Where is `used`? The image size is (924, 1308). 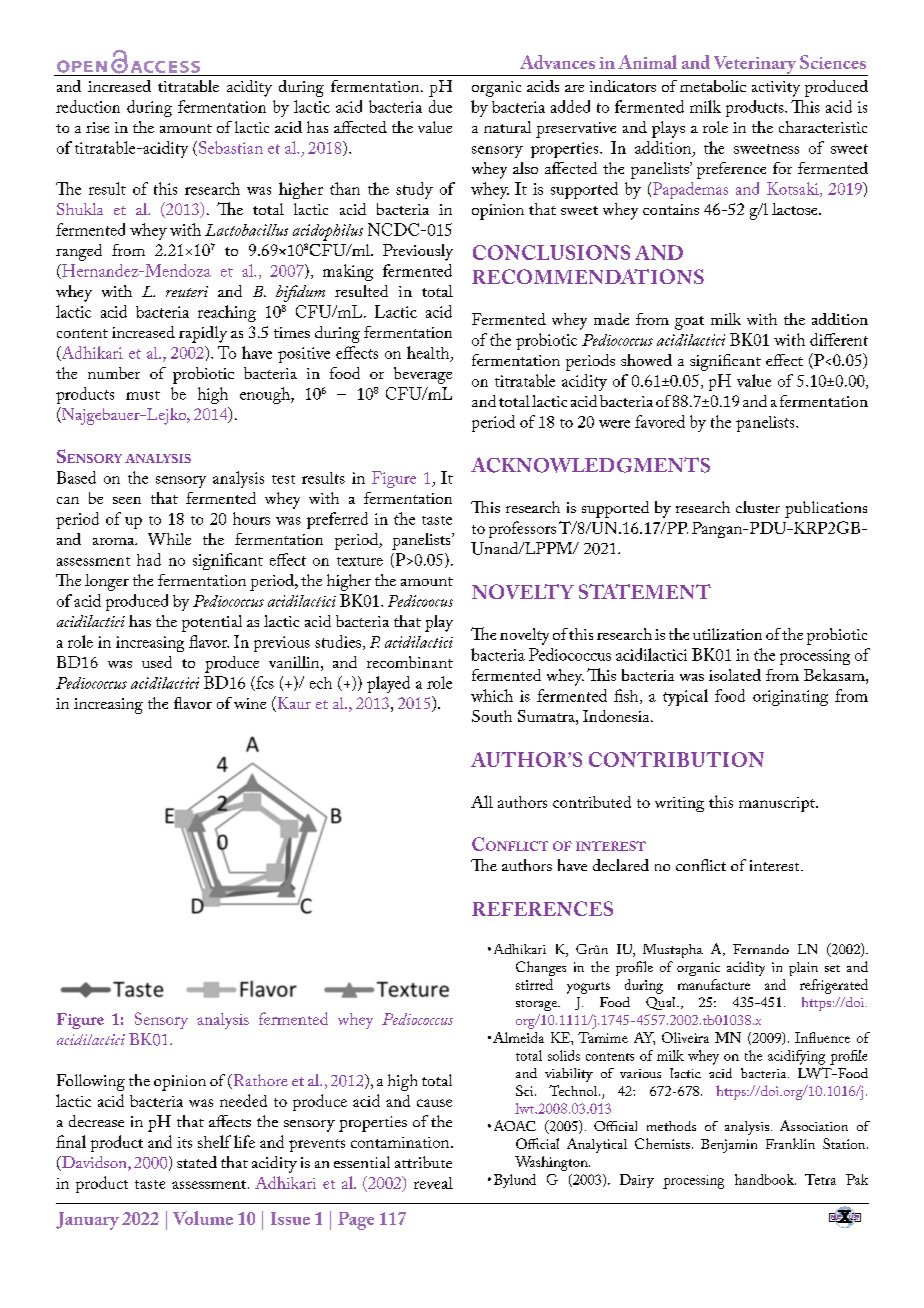
used is located at coordinates (157, 662).
